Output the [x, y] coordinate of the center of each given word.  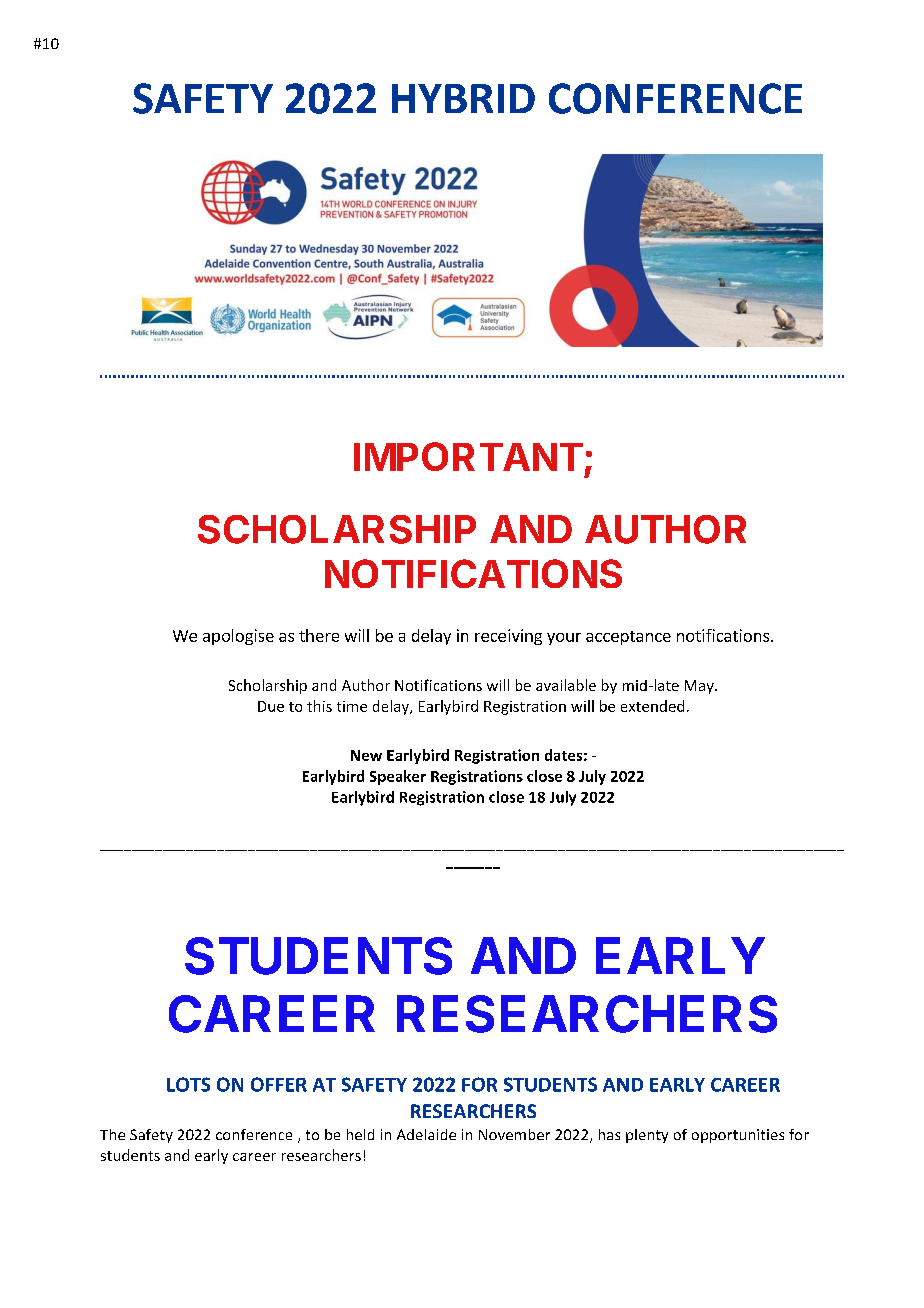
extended [652, 706]
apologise [238, 637]
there [319, 635]
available [566, 685]
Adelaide [426, 1134]
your [564, 639]
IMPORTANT [468, 456]
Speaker [398, 777]
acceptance [628, 638]
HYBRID [463, 98]
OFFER [279, 1084]
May [700, 687]
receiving [508, 637]
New [366, 755]
